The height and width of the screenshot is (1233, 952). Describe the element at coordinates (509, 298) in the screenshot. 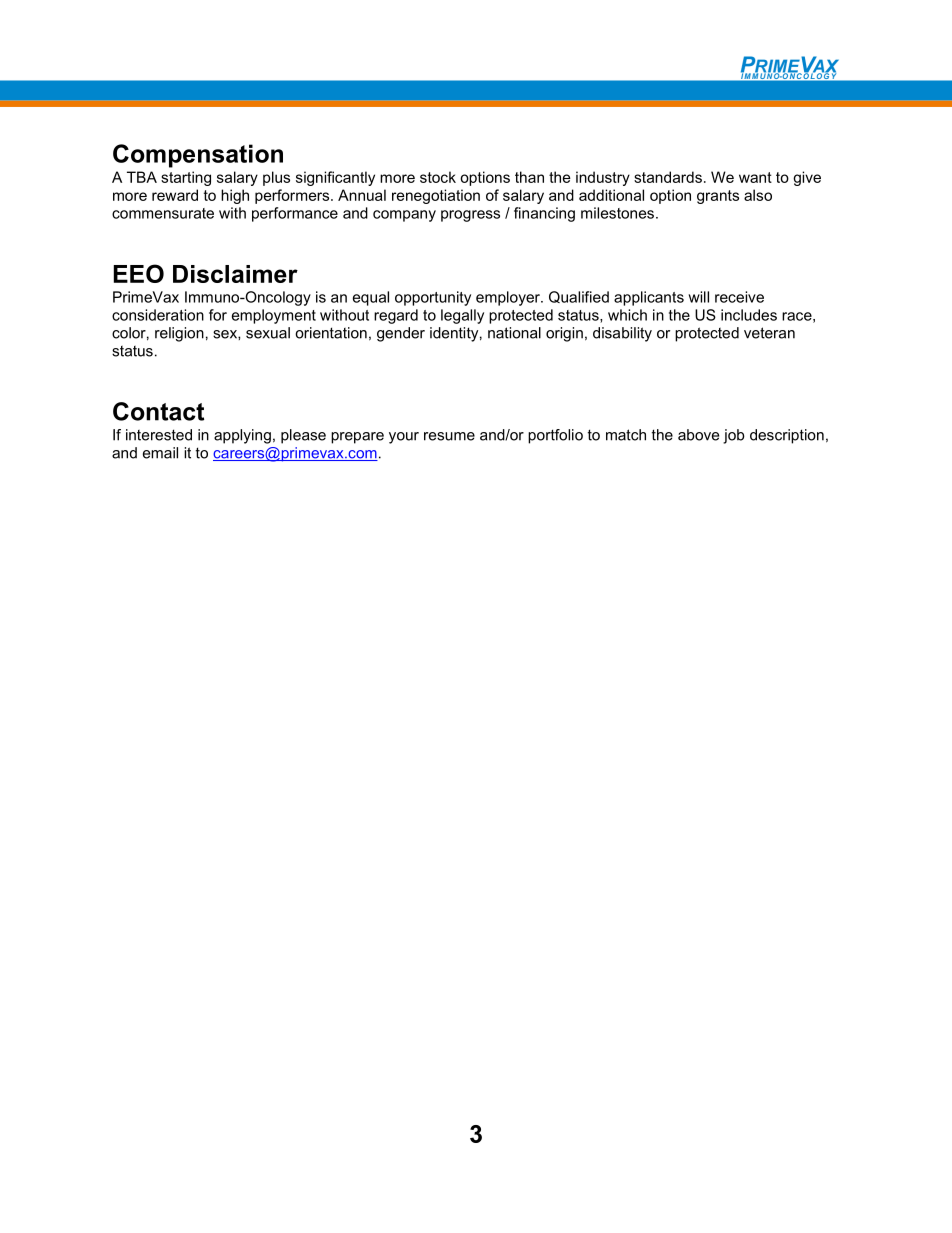

I see `employer` at that location.
